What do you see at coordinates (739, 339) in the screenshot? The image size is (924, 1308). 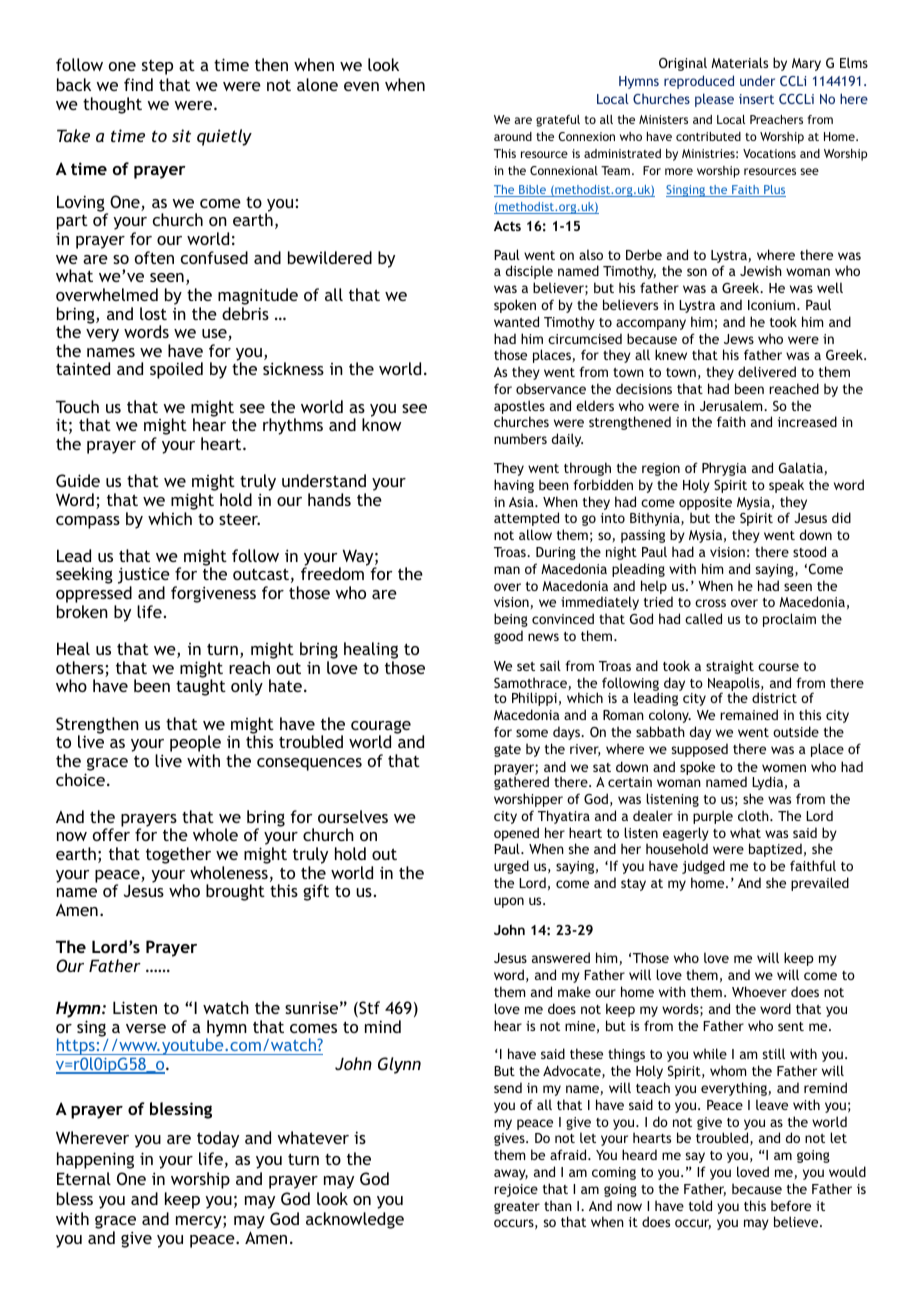 I see `Jews` at bounding box center [739, 339].
